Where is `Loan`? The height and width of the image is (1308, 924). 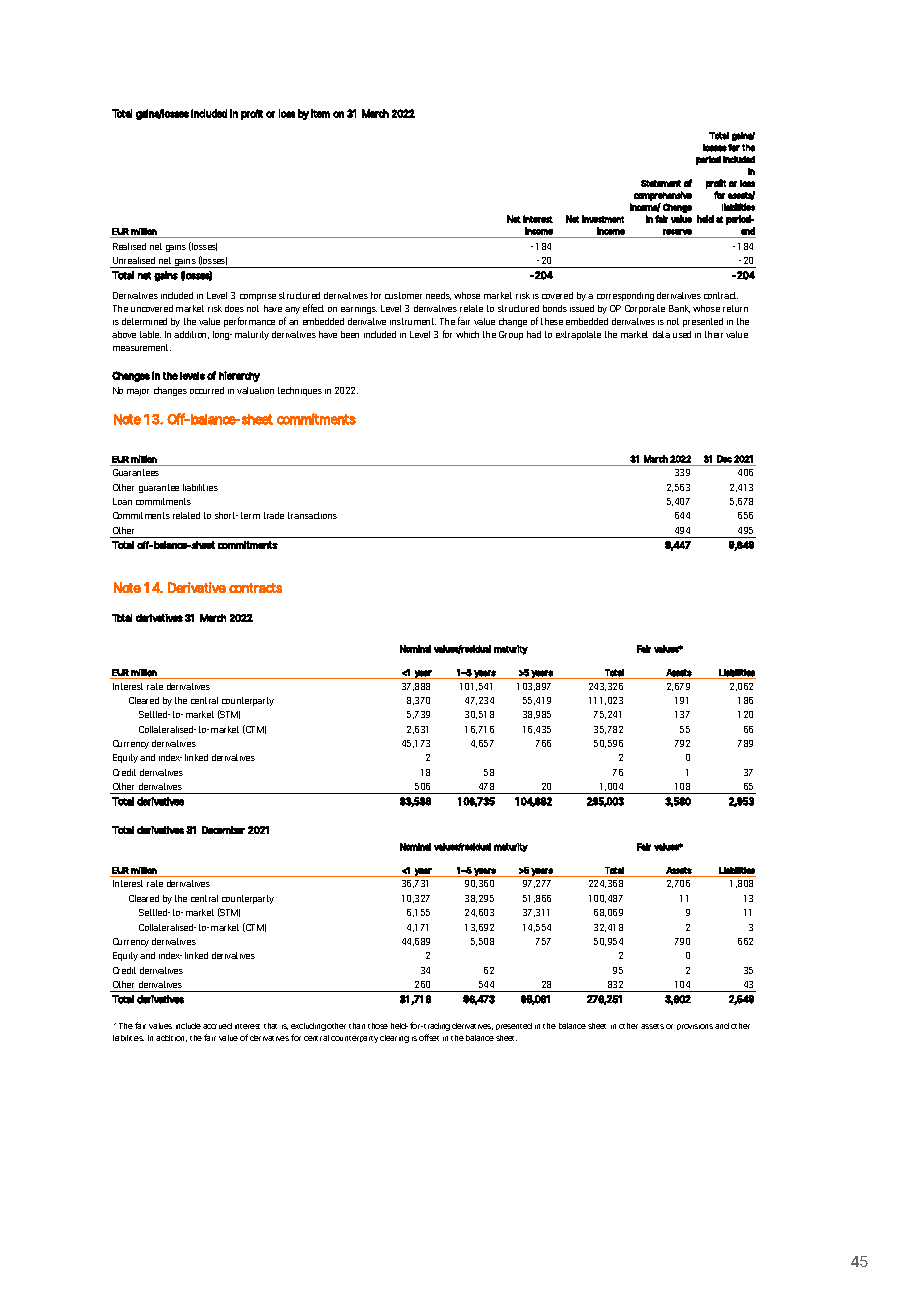 Loan is located at coordinates (122, 501).
